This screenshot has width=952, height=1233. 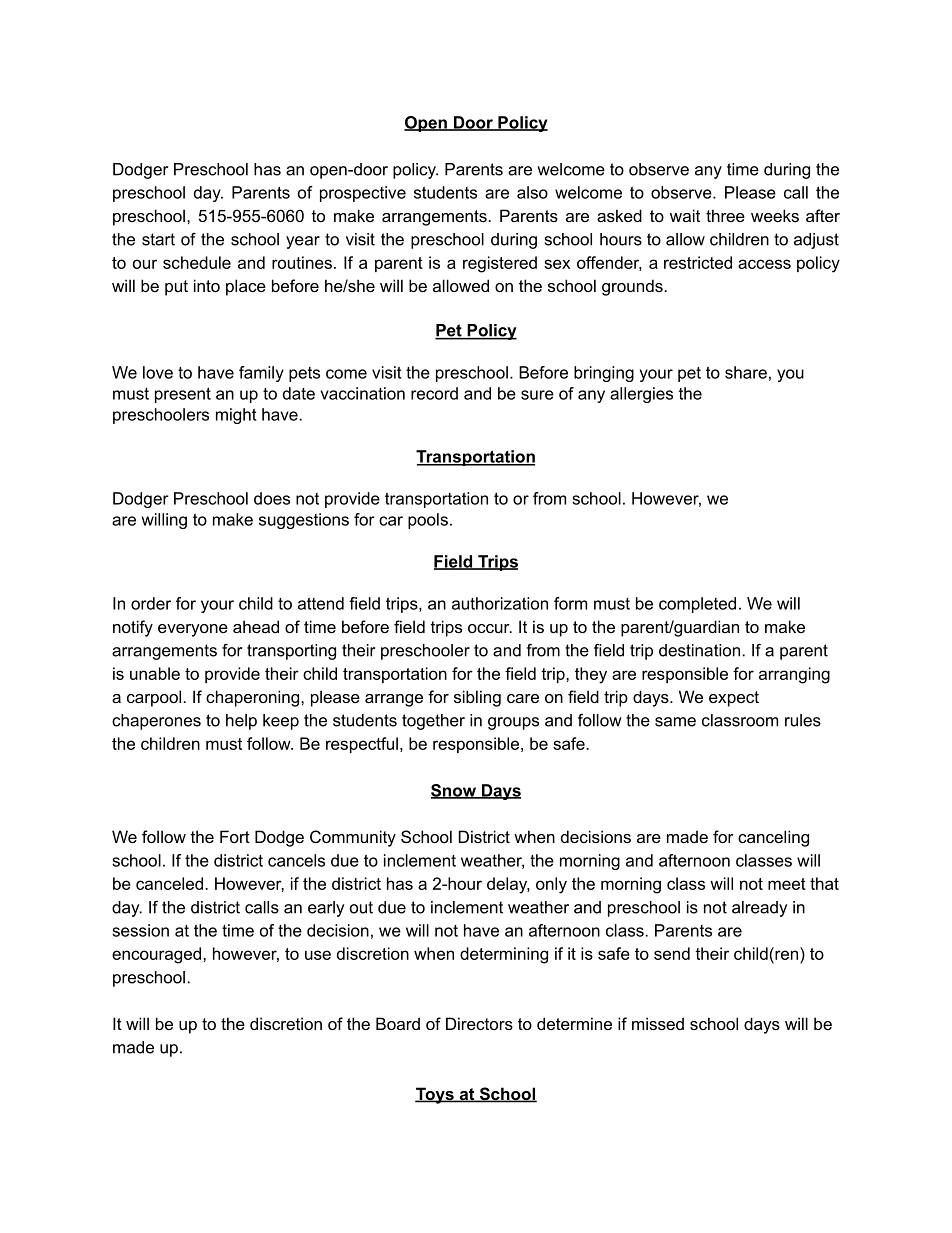 What do you see at coordinates (272, 498) in the screenshot?
I see `does` at bounding box center [272, 498].
